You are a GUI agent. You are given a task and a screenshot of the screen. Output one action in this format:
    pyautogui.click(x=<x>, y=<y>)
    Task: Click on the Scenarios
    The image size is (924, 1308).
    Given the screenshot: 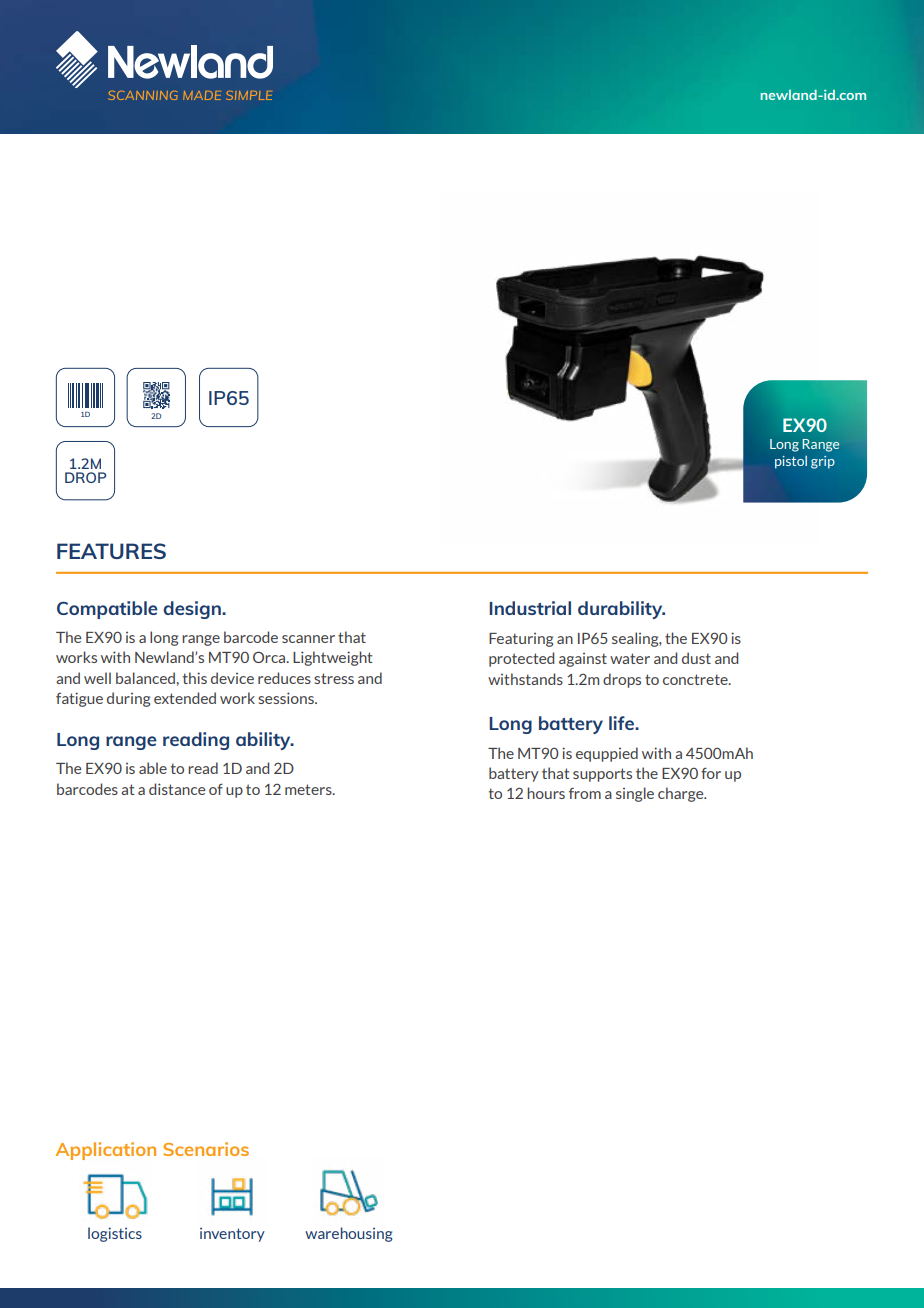 What is the action you would take?
    pyautogui.click(x=206, y=1149)
